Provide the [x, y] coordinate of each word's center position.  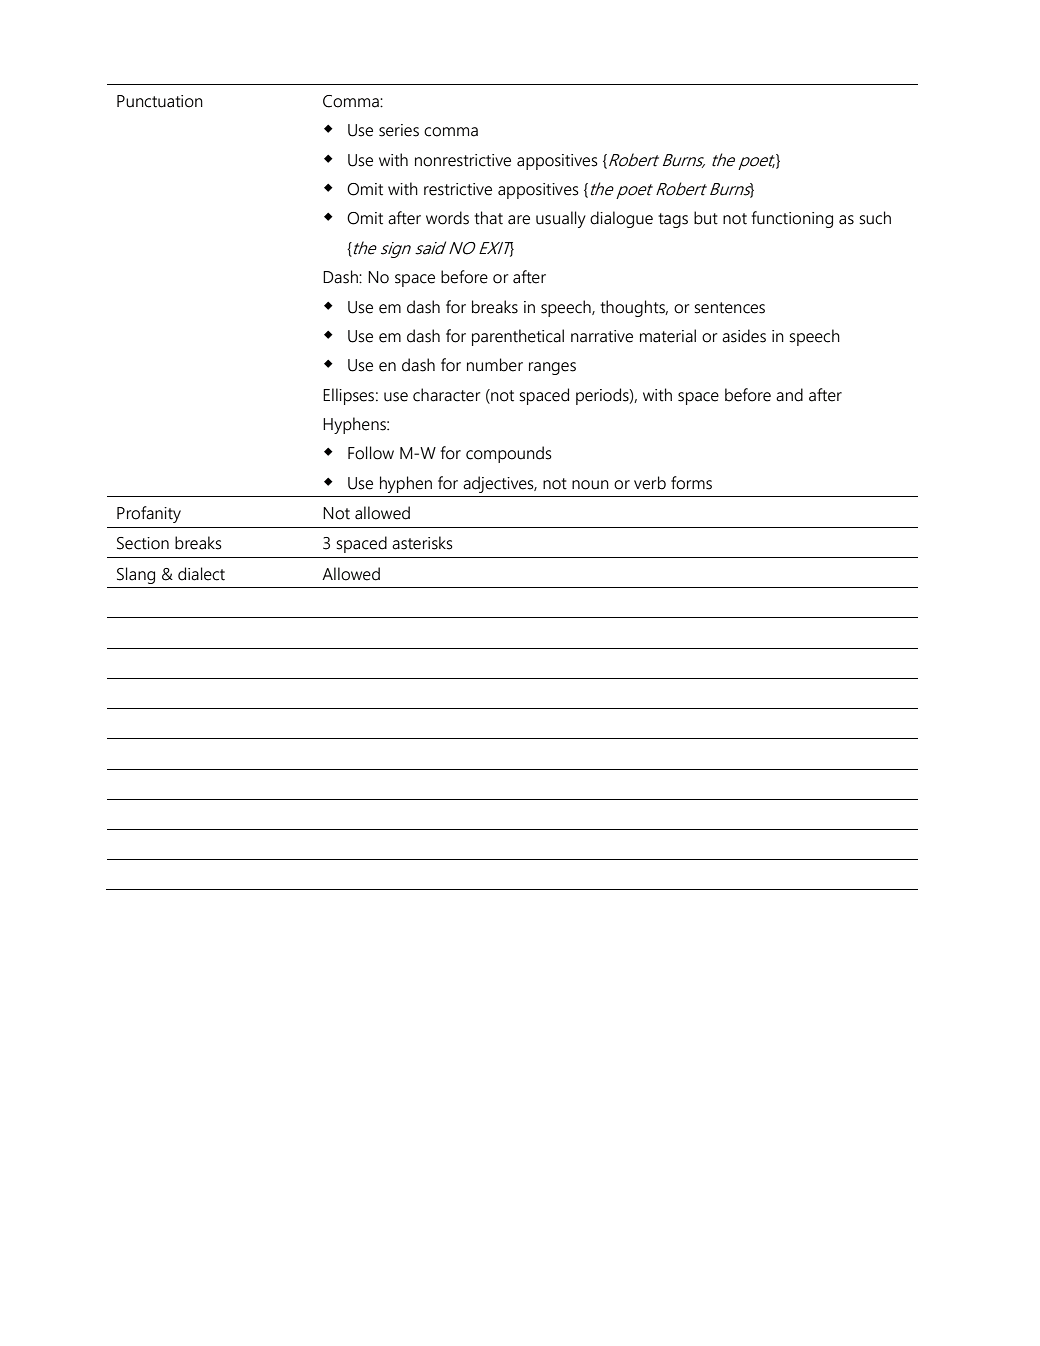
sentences [729, 308]
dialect [201, 574]
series [399, 130]
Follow [371, 453]
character [447, 395]
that [488, 218]
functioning [792, 219]
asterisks [422, 543]
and [789, 395]
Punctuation [160, 101]
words [447, 218]
